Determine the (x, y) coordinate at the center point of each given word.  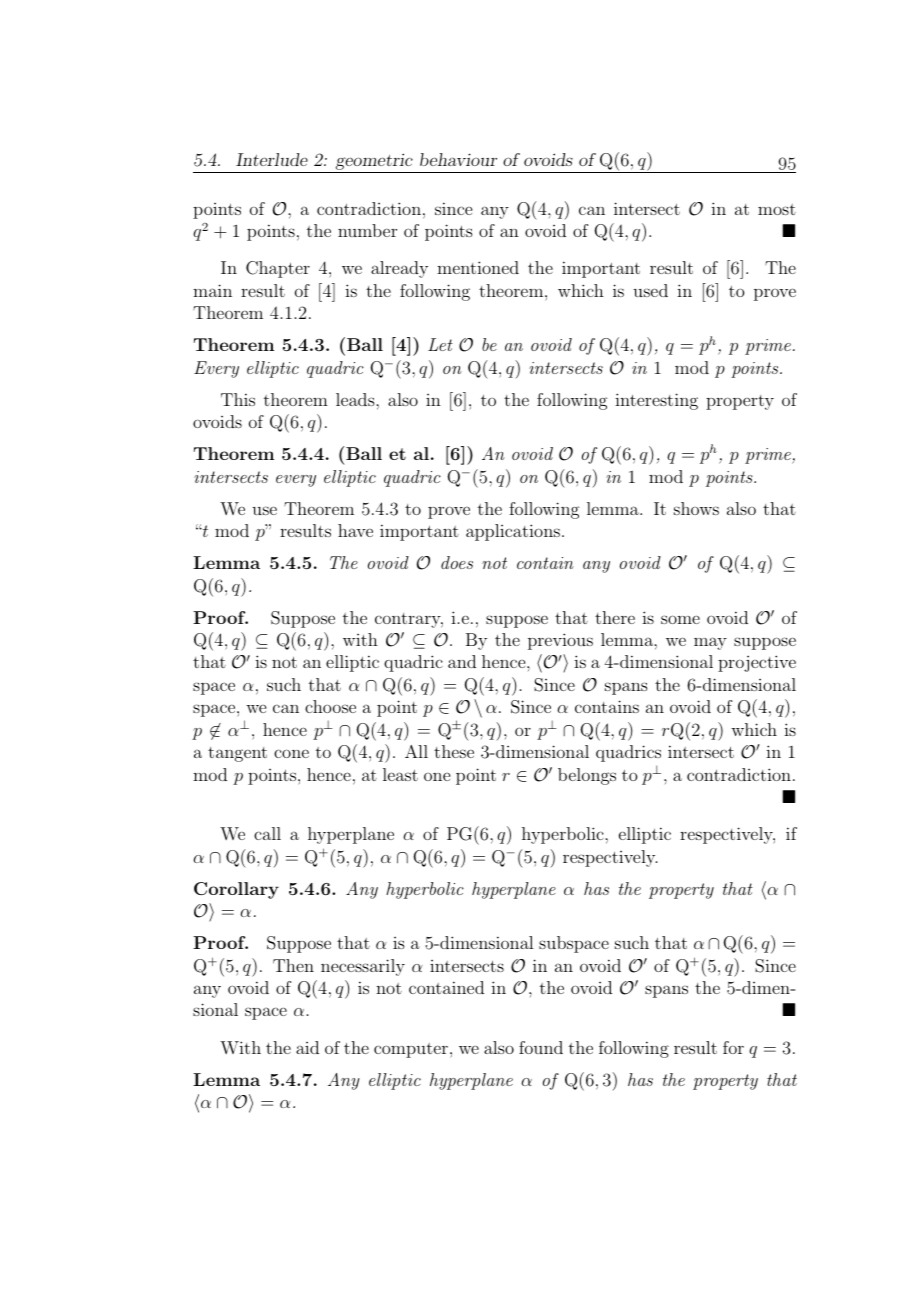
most (777, 209)
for (733, 1047)
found (541, 1047)
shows (696, 508)
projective (757, 663)
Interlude (272, 159)
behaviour (458, 159)
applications (513, 532)
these (454, 751)
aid (307, 1047)
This (238, 399)
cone (291, 753)
